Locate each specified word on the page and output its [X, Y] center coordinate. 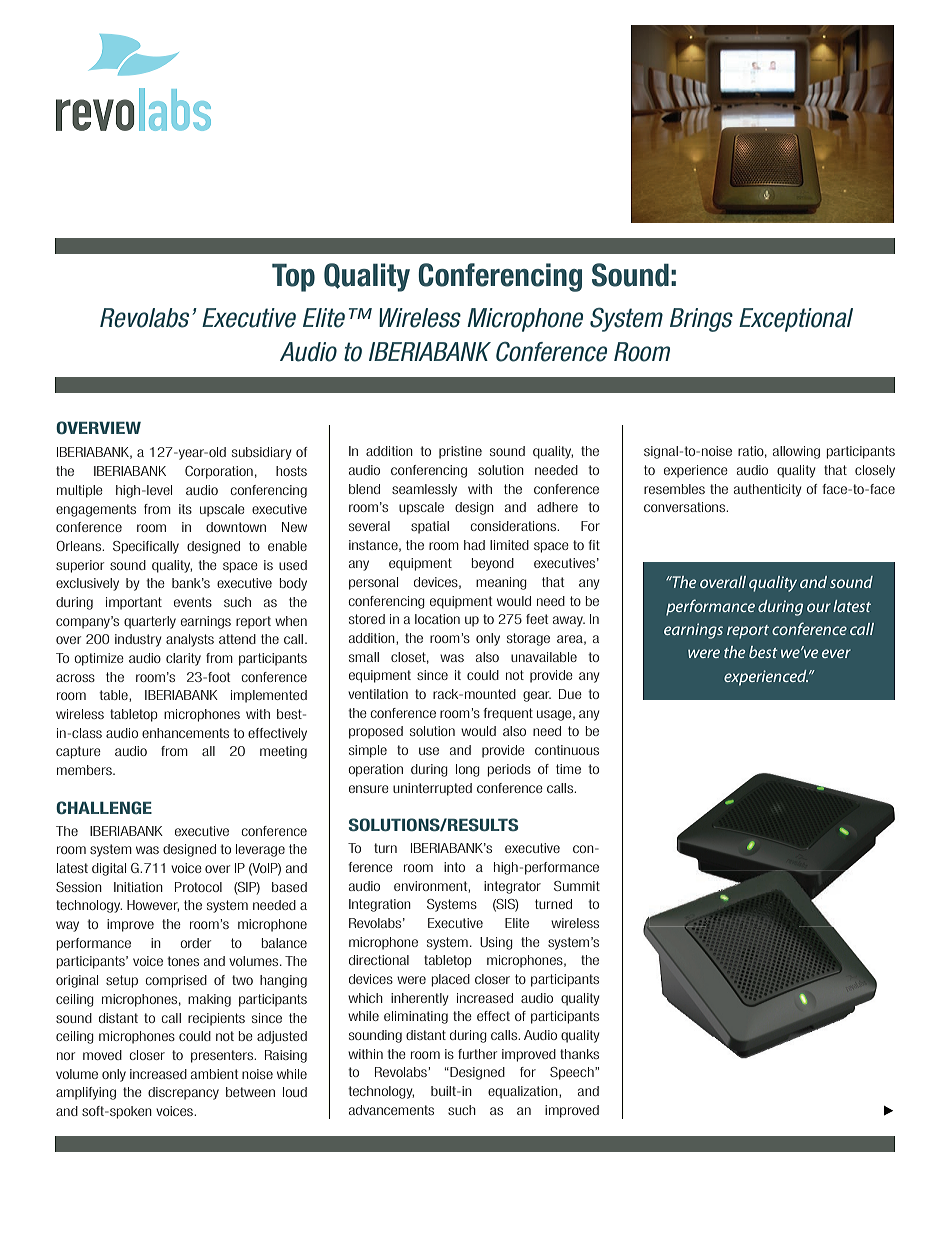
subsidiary [262, 453]
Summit [577, 886]
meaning [501, 583]
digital [109, 869]
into [454, 867]
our [819, 607]
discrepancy [183, 1093]
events [193, 602]
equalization [524, 1092]
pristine [460, 452]
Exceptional [796, 320]
